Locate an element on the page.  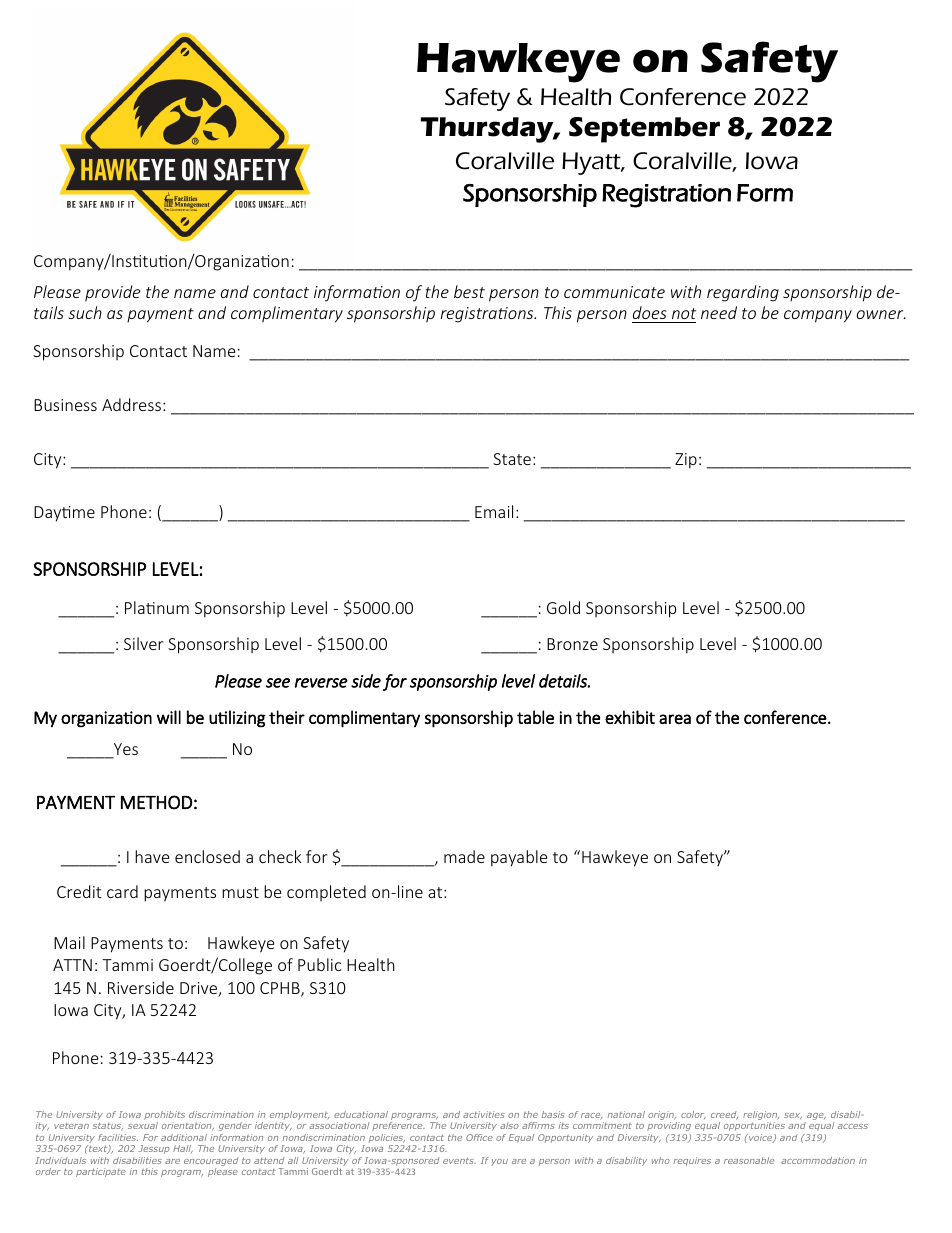
area is located at coordinates (675, 719).
